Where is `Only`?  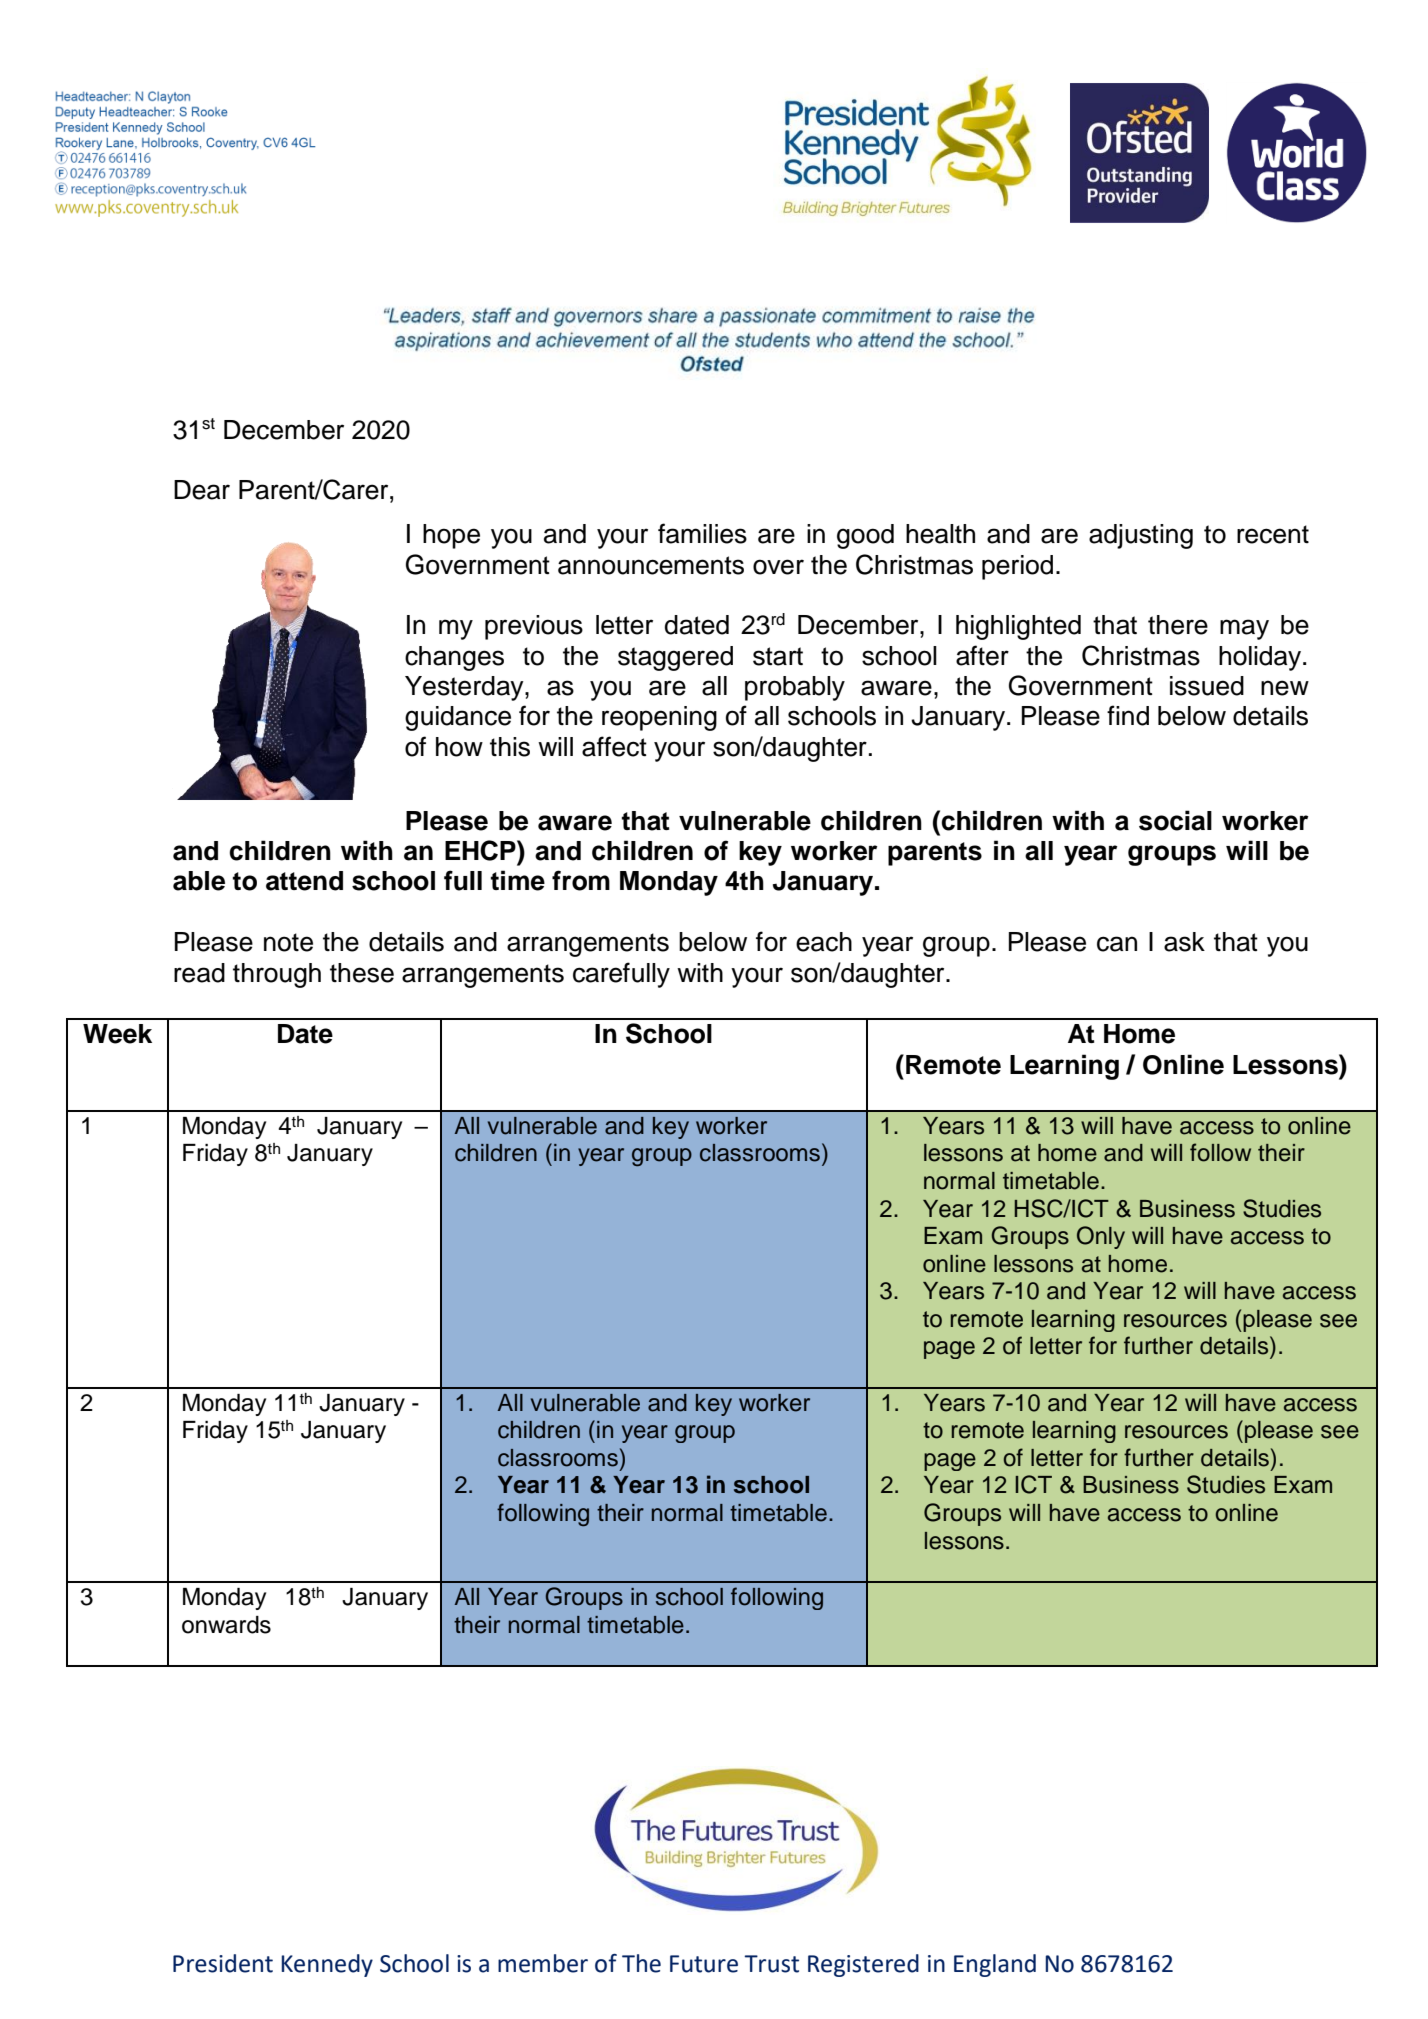 Only is located at coordinates (1101, 1237).
